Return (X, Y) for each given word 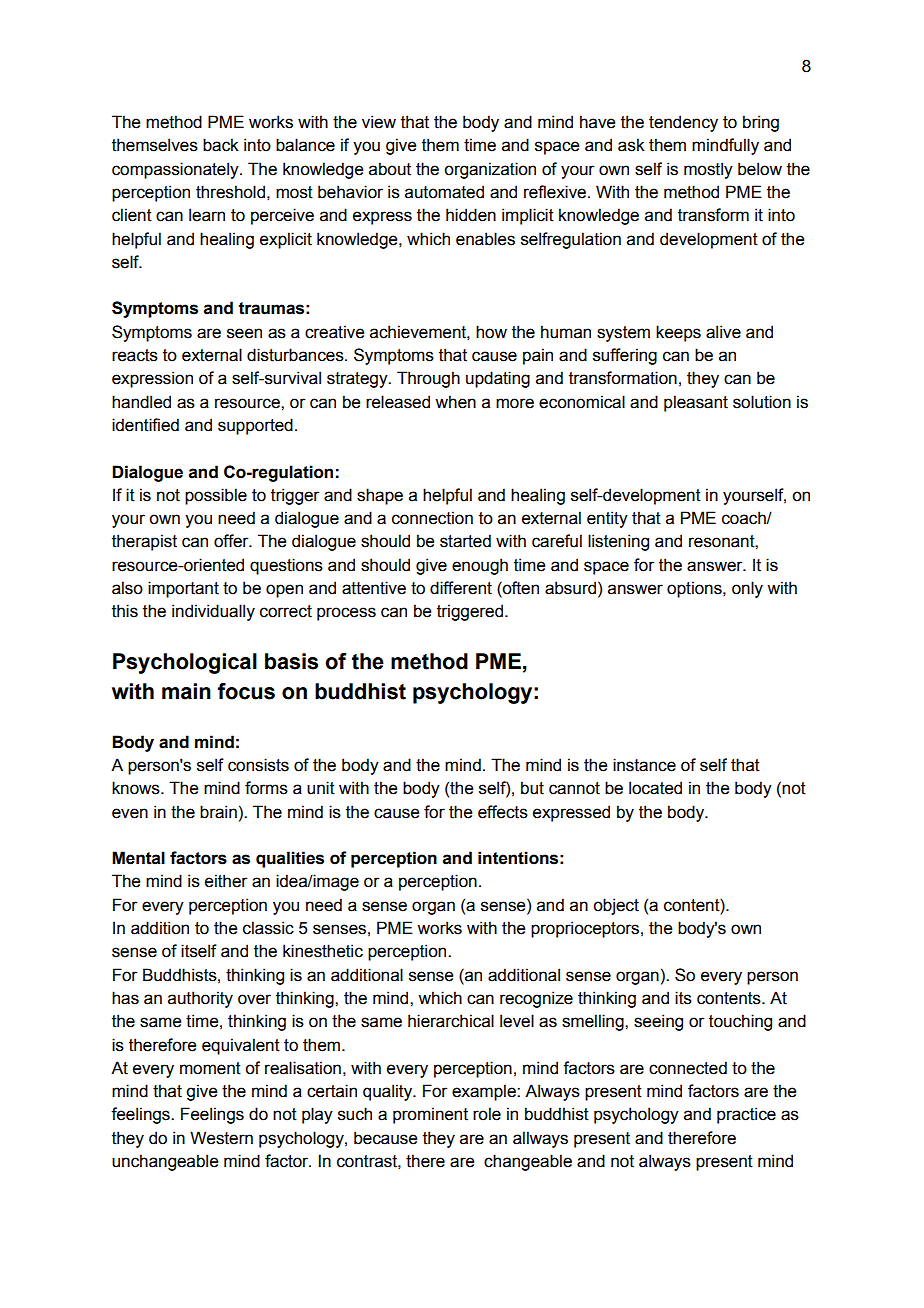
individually (213, 612)
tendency (683, 123)
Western (221, 1138)
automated (444, 192)
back (221, 145)
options (695, 589)
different (461, 588)
